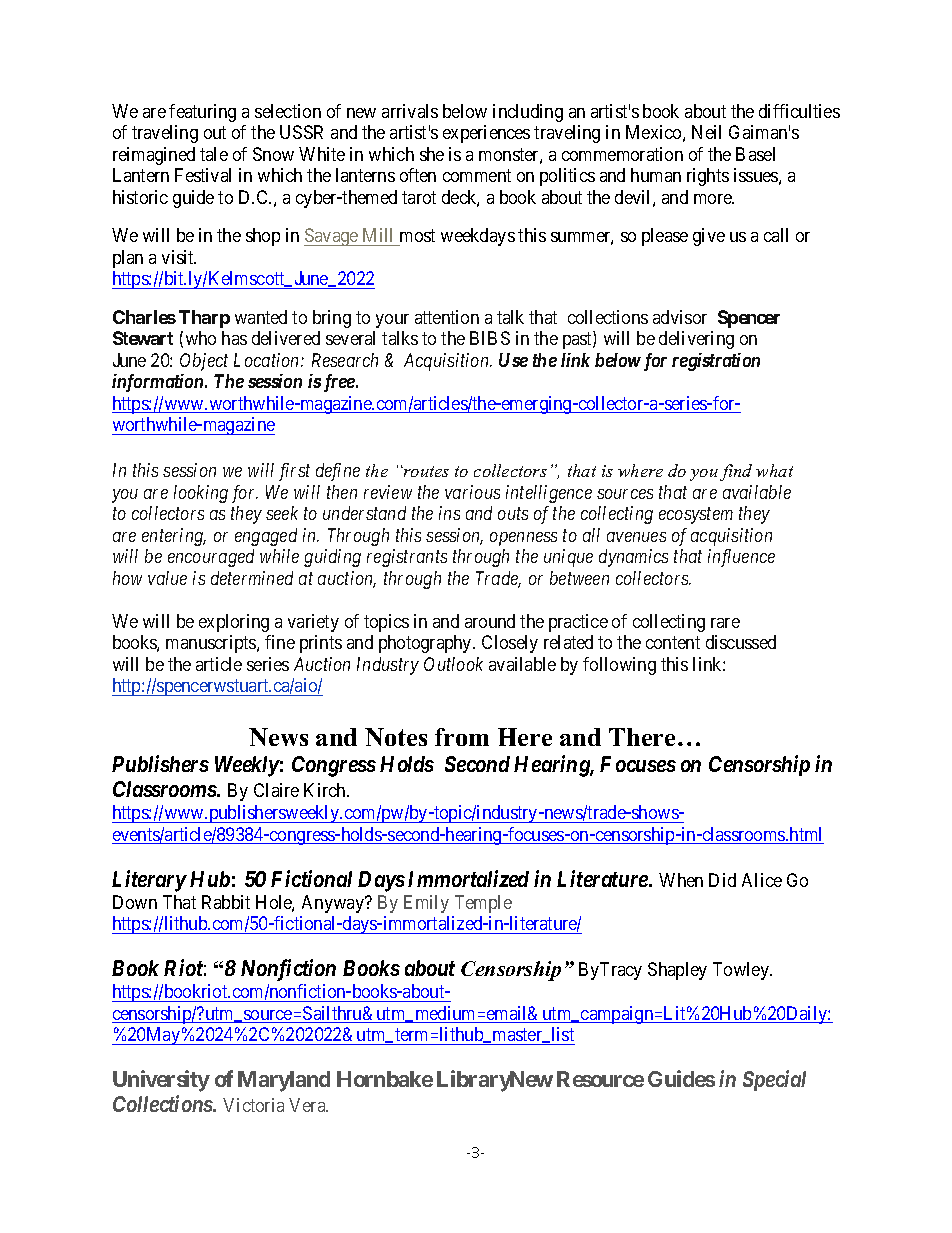 The height and width of the screenshot is (1233, 952). What do you see at coordinates (214, 154) in the screenshot?
I see `tale` at bounding box center [214, 154].
